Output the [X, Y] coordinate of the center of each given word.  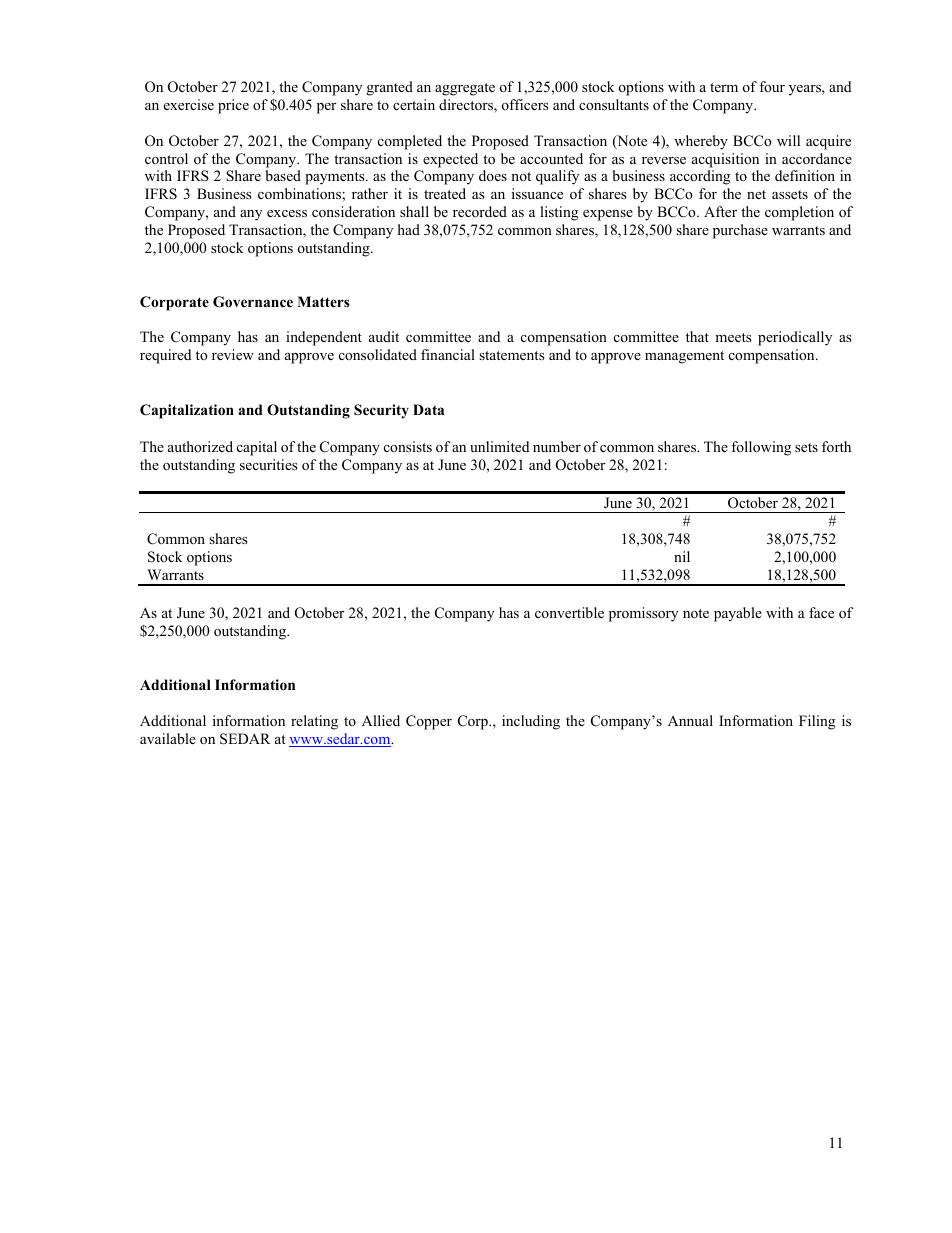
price [233, 106]
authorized [200, 446]
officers [525, 104]
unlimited [499, 446]
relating [314, 722]
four [772, 86]
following [761, 448]
